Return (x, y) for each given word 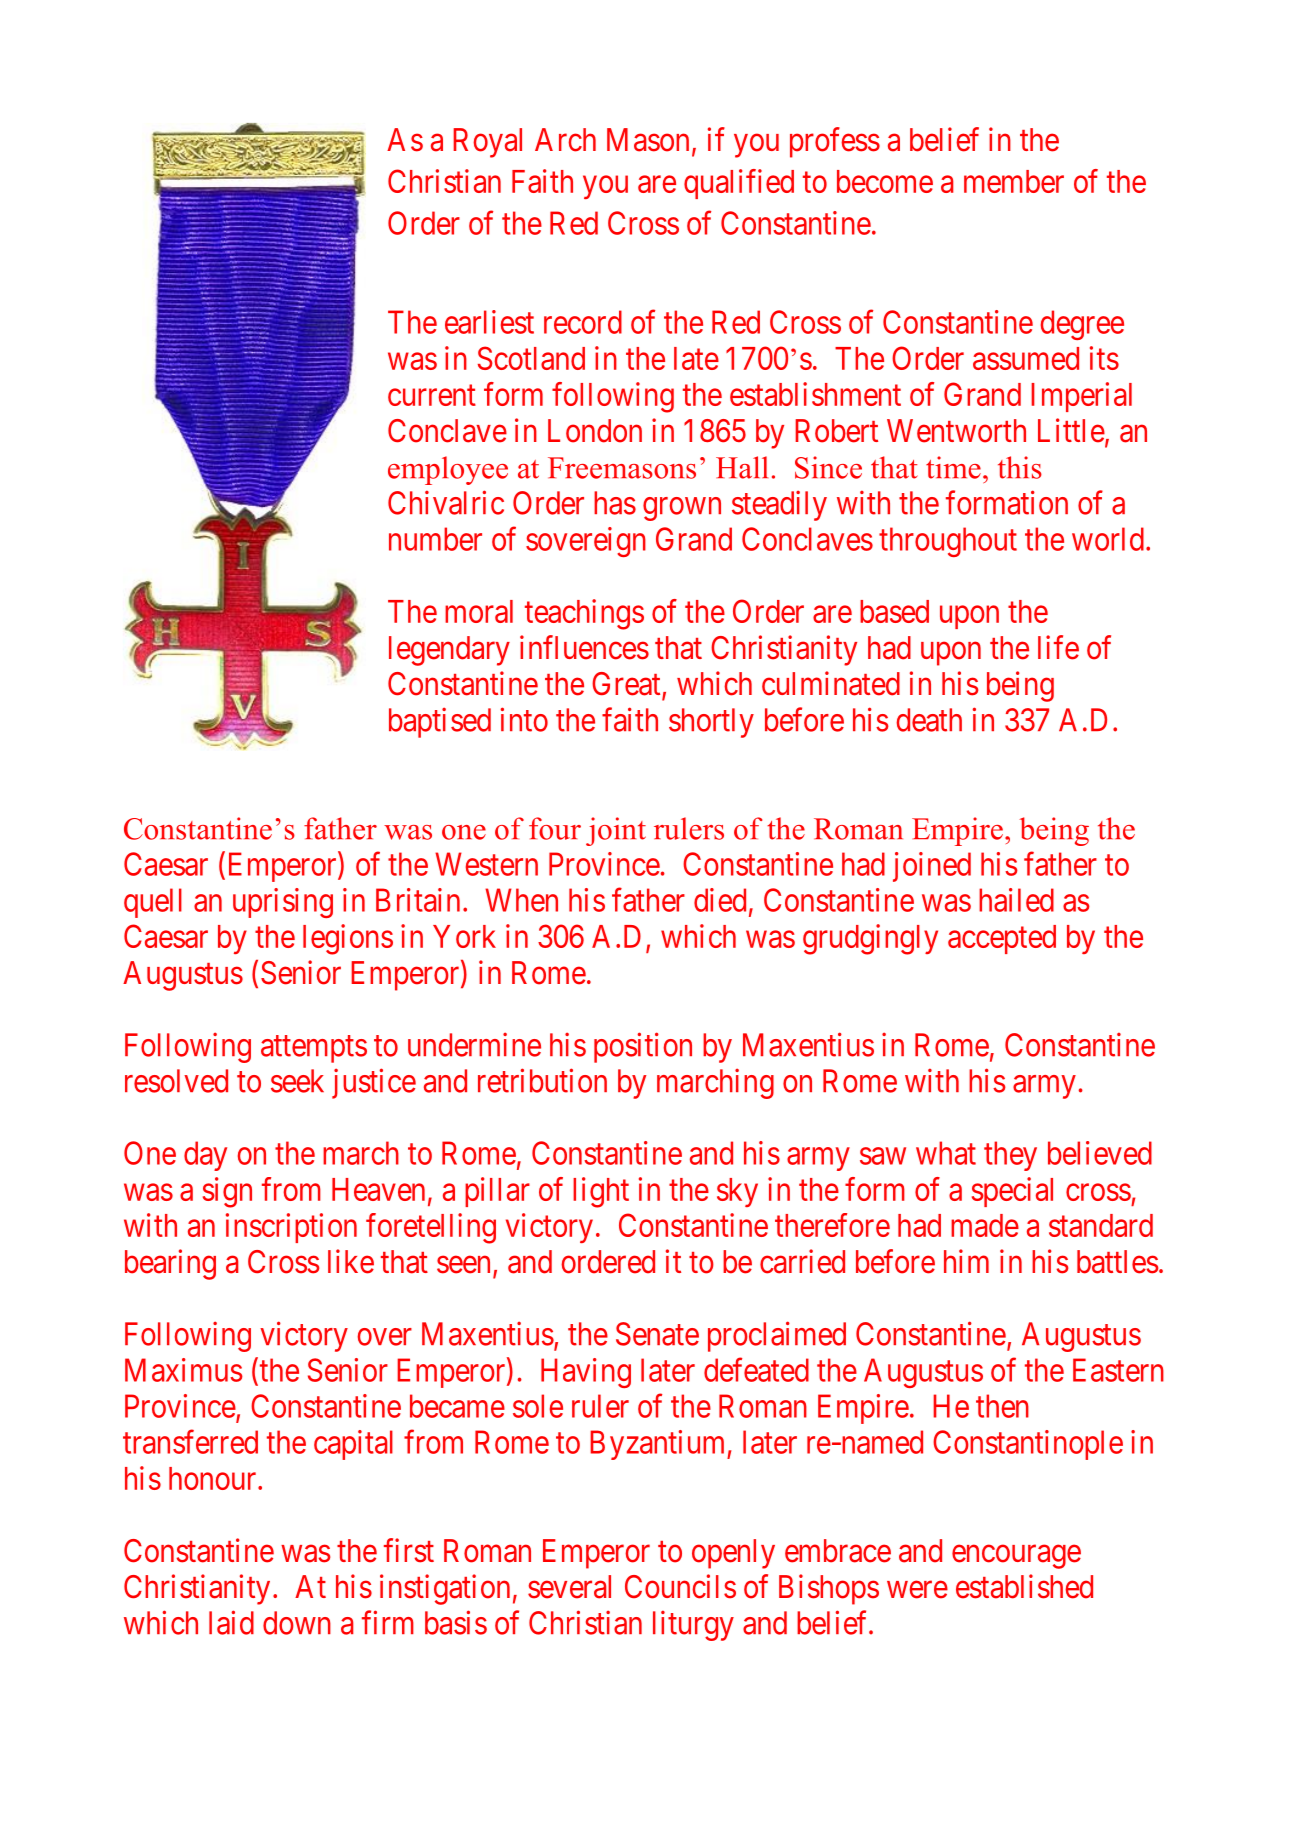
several (569, 1587)
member (1014, 181)
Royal (487, 143)
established (1024, 1586)
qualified (739, 184)
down (297, 1623)
